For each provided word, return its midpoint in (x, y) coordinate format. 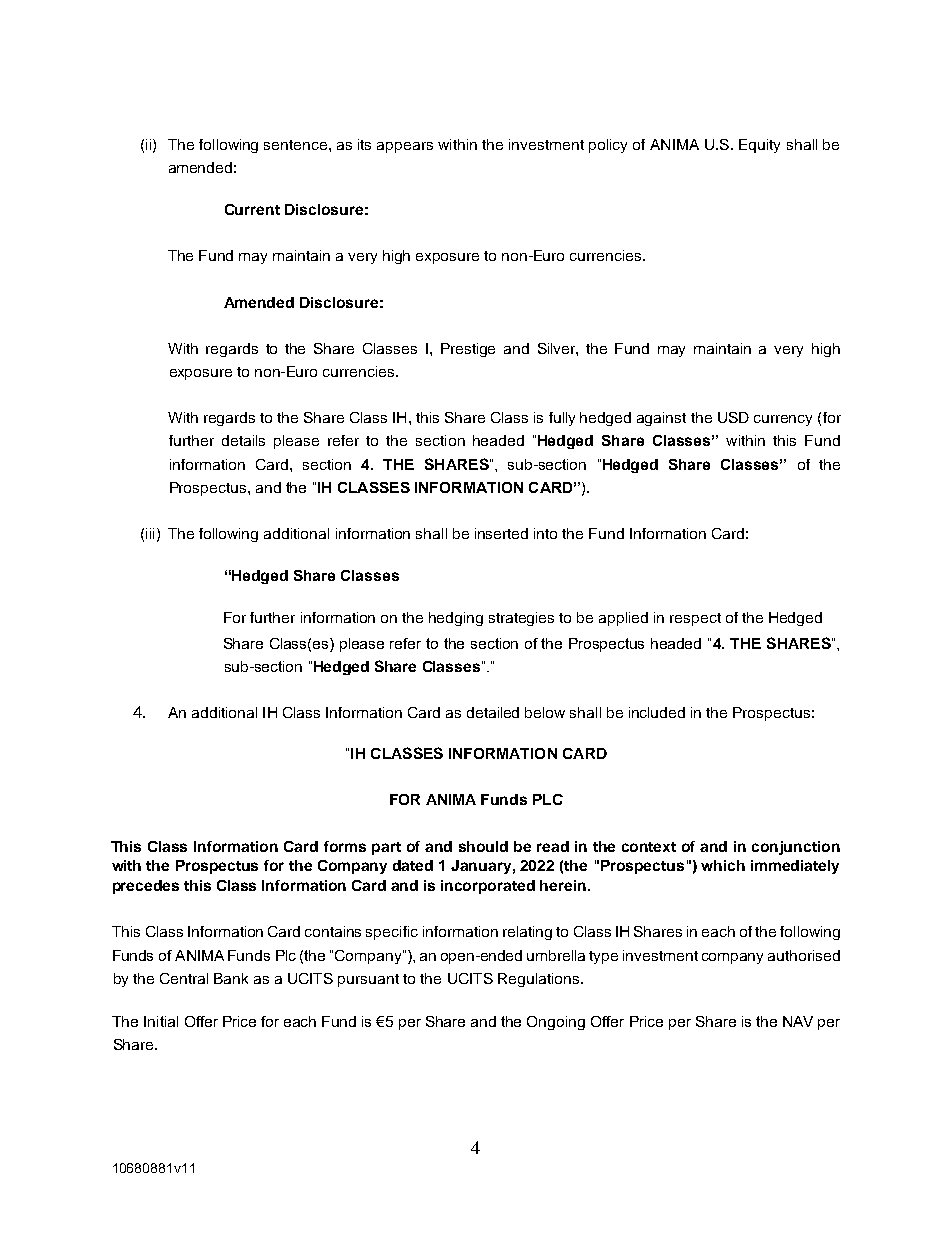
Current (252, 209)
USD (733, 417)
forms (345, 846)
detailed (493, 712)
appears (405, 147)
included (657, 712)
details (243, 440)
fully (562, 419)
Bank (231, 978)
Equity (759, 146)
